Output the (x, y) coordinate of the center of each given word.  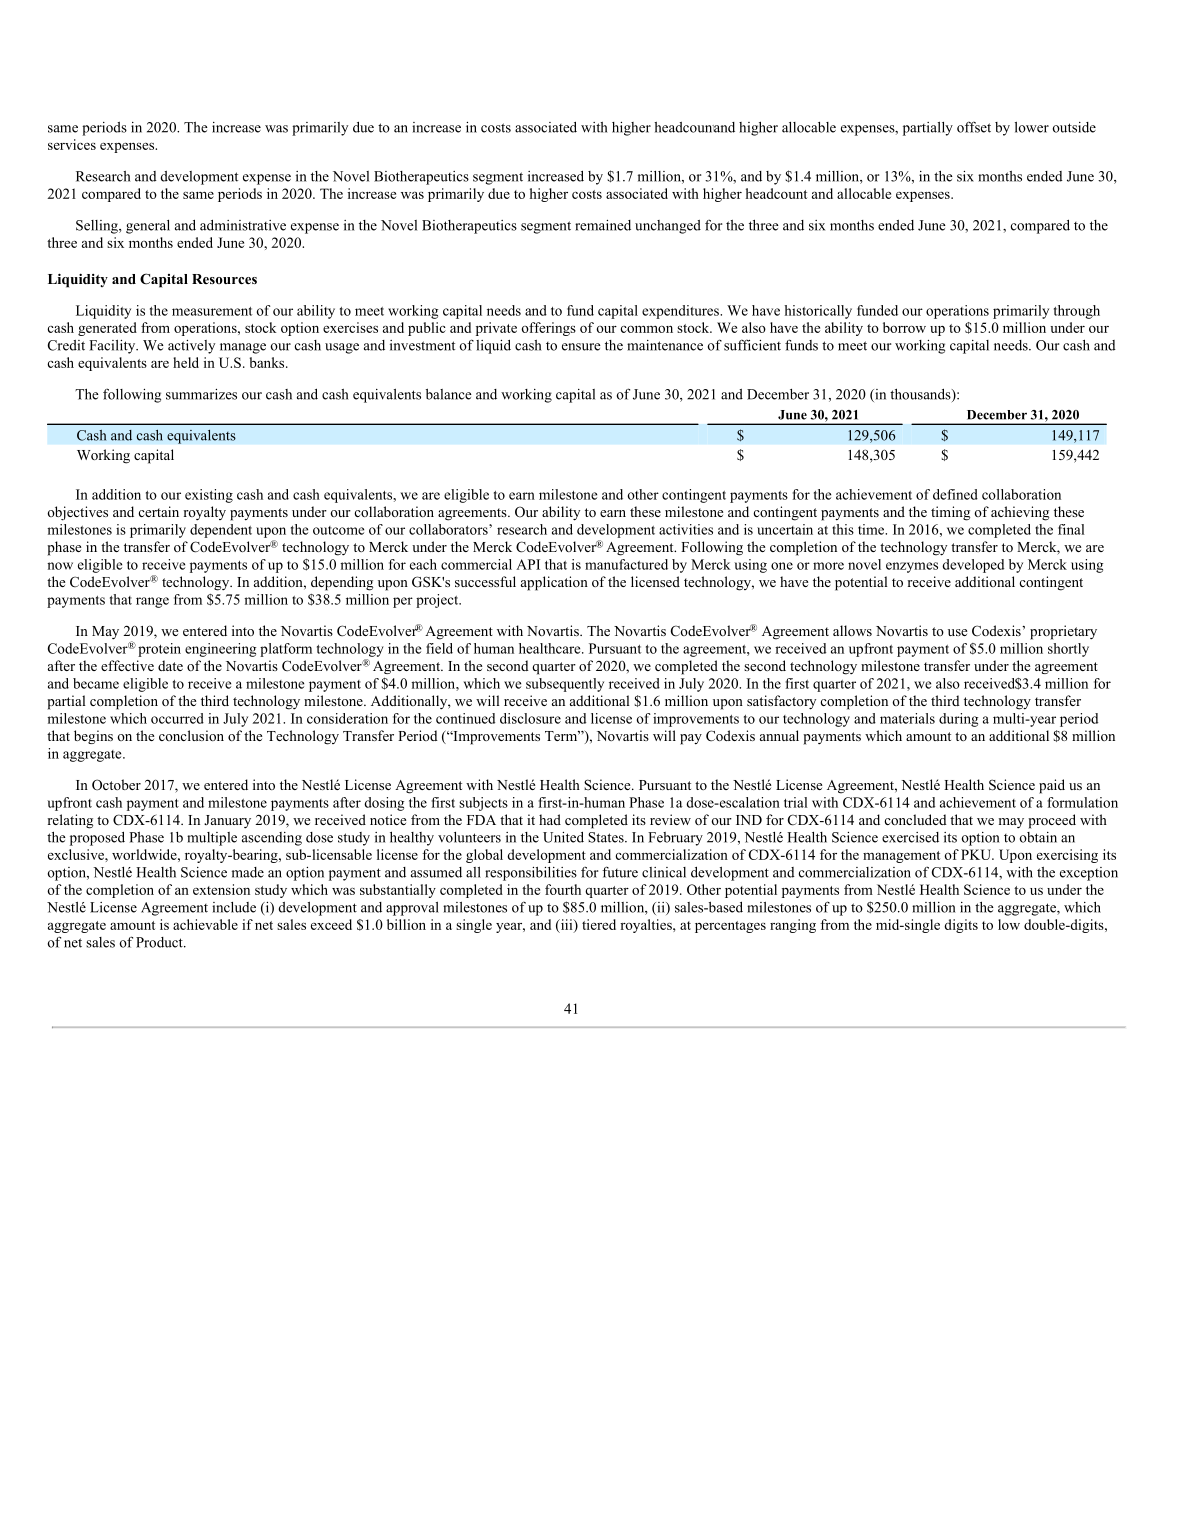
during (958, 720)
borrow (904, 327)
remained (603, 225)
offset (974, 127)
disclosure (530, 718)
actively (191, 347)
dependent (221, 531)
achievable (205, 924)
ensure (581, 347)
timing (950, 513)
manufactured (626, 564)
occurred (177, 718)
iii (566, 925)
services (72, 144)
